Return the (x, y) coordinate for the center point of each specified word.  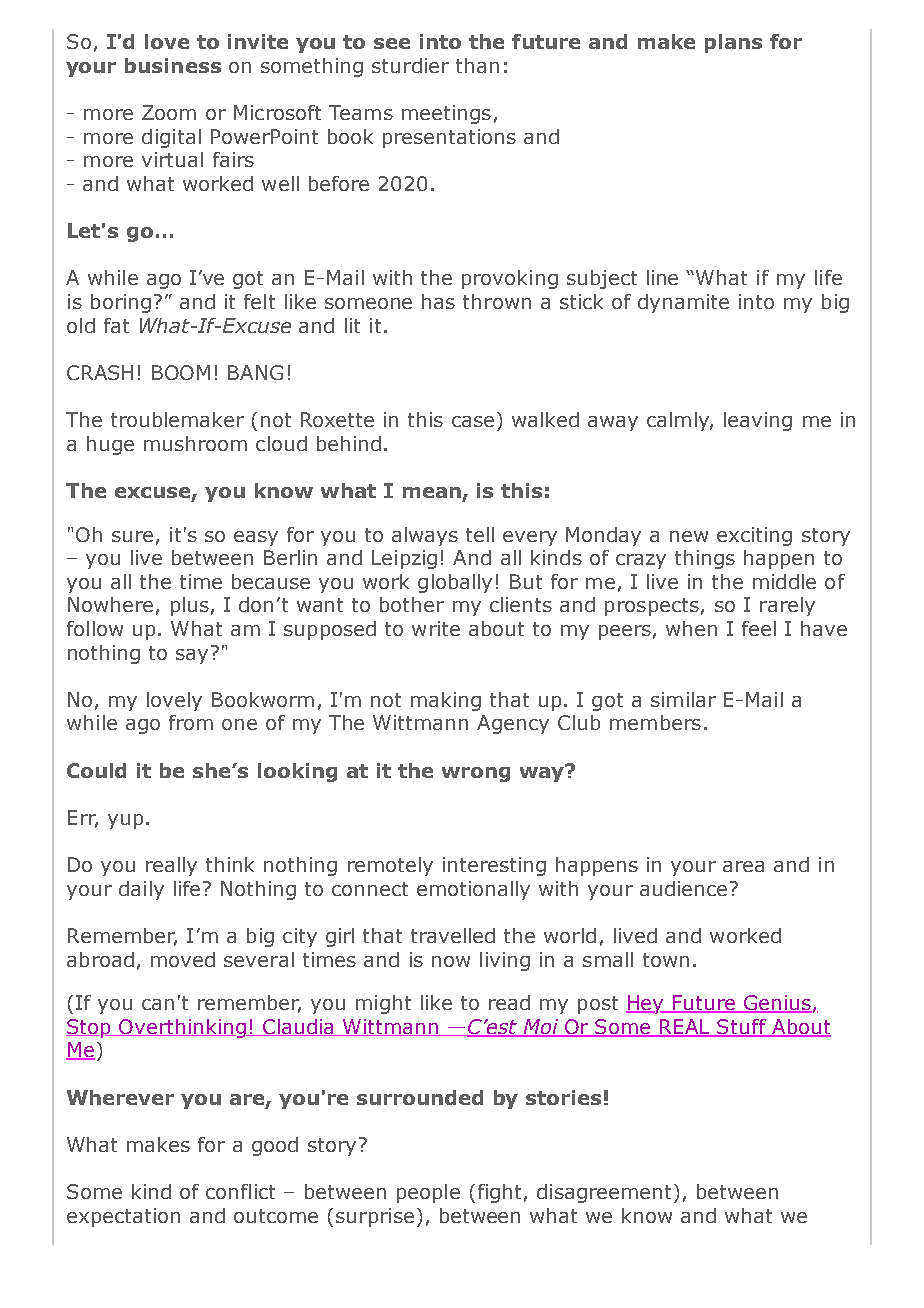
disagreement (604, 1193)
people (428, 1193)
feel (759, 628)
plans (733, 43)
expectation (123, 1217)
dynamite (683, 303)
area (743, 866)
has (438, 301)
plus (190, 606)
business (173, 65)
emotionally (473, 890)
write (436, 628)
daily (141, 890)
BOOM (181, 372)
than (477, 65)
